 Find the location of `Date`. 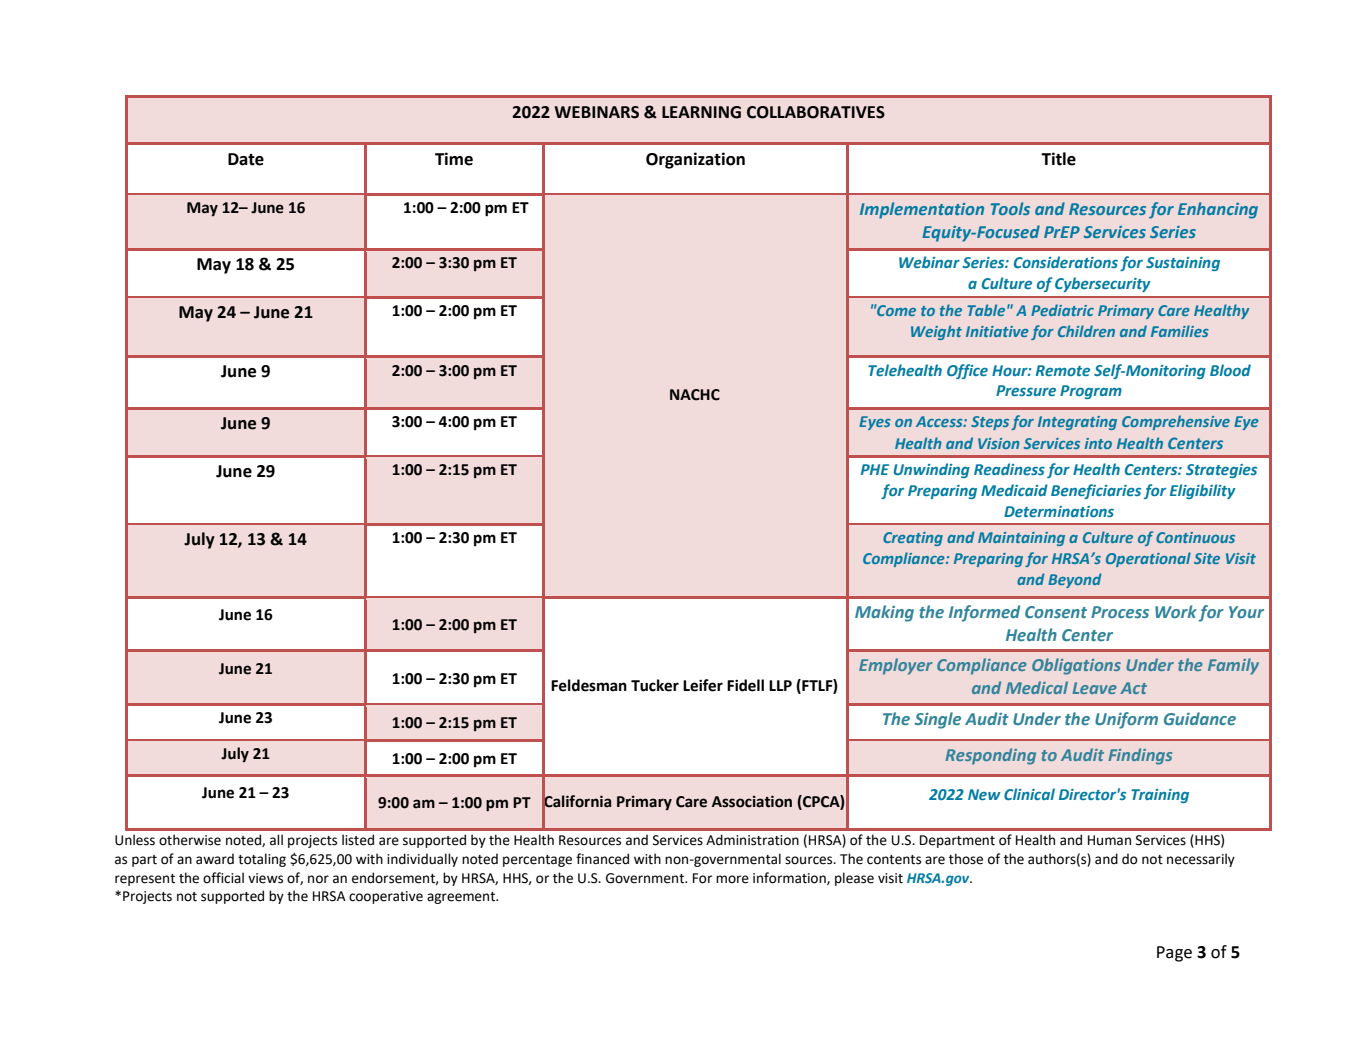

Date is located at coordinates (246, 159).
